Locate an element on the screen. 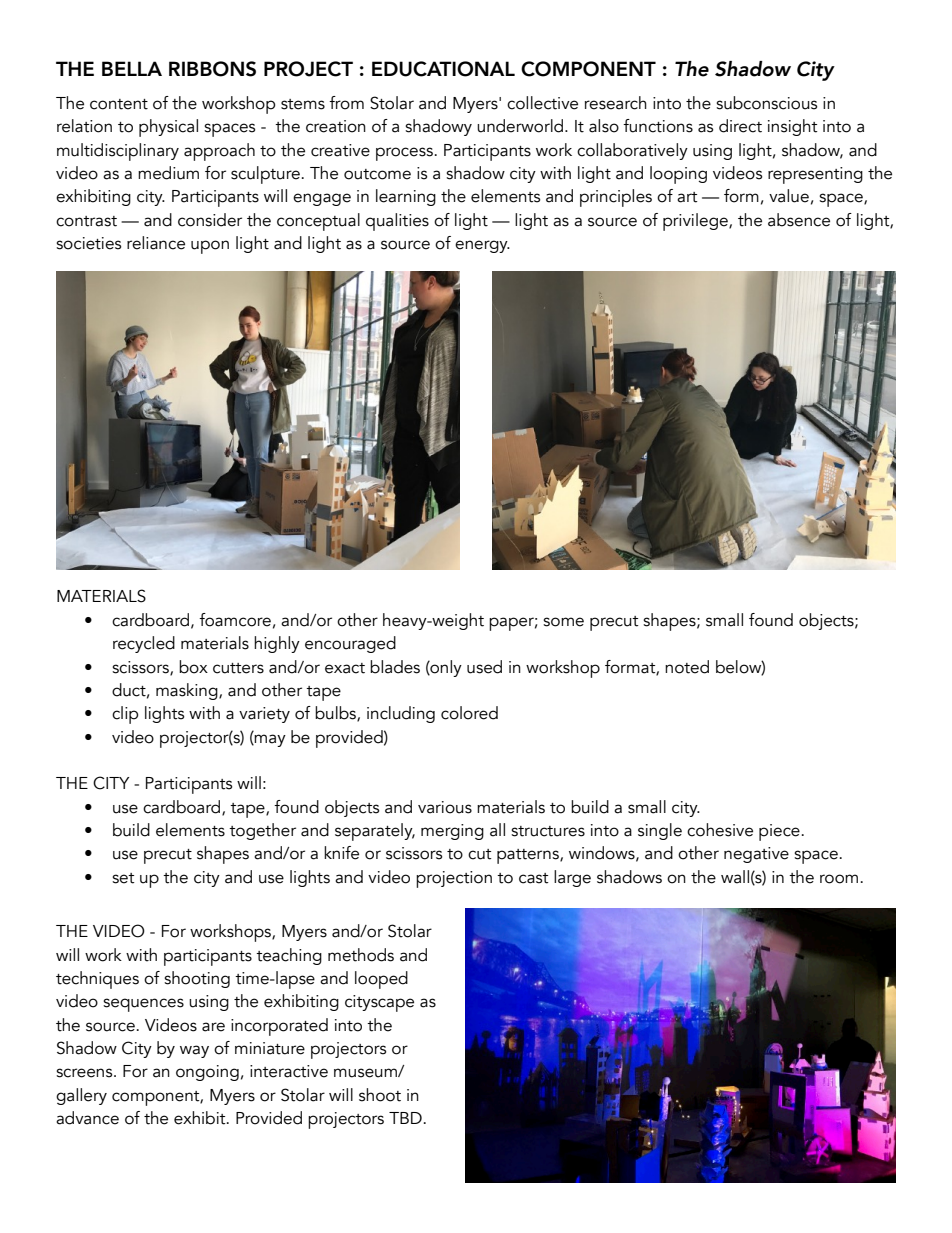 This screenshot has width=952, height=1233. noted is located at coordinates (687, 667).
